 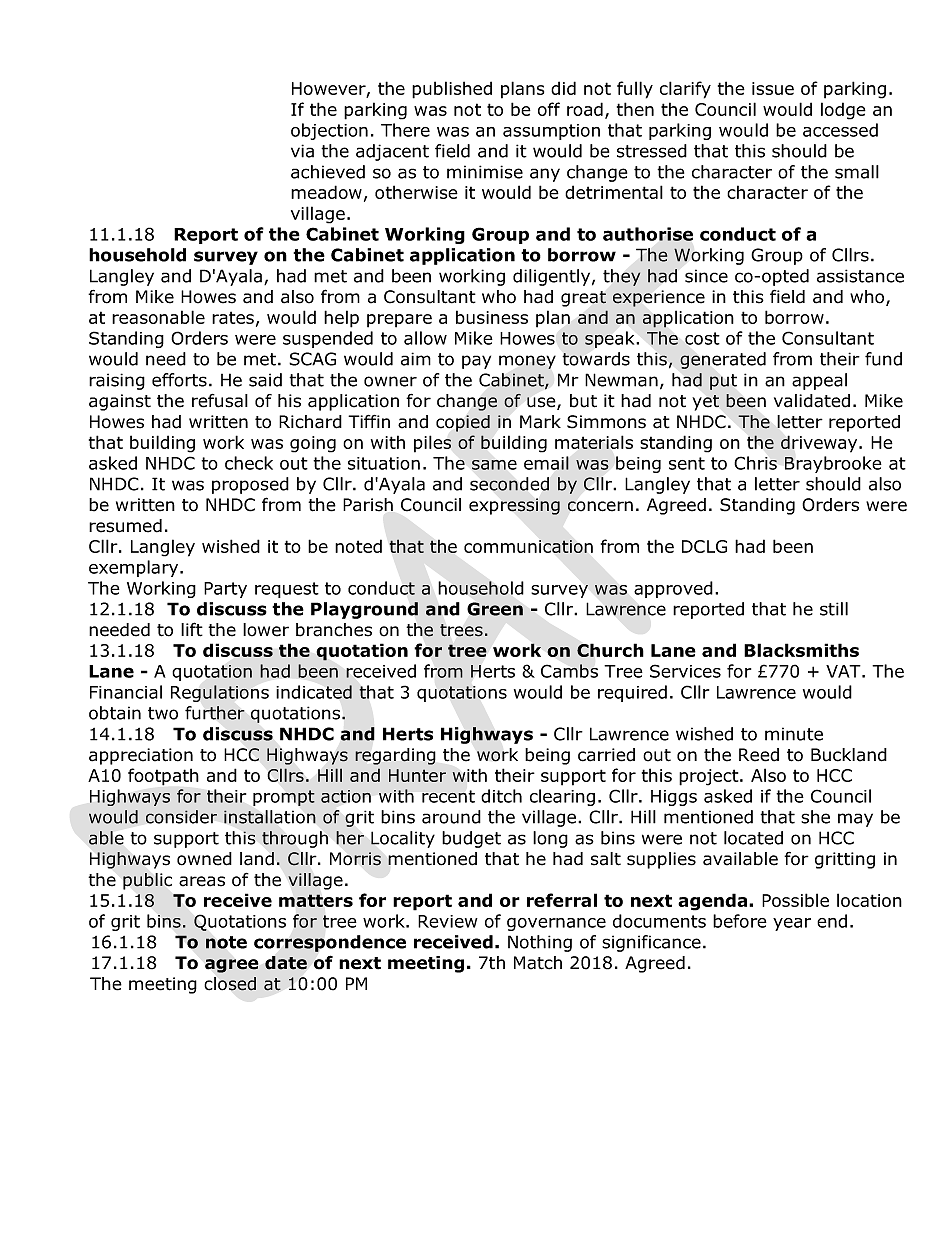 I want to click on closed, so click(x=230, y=984).
